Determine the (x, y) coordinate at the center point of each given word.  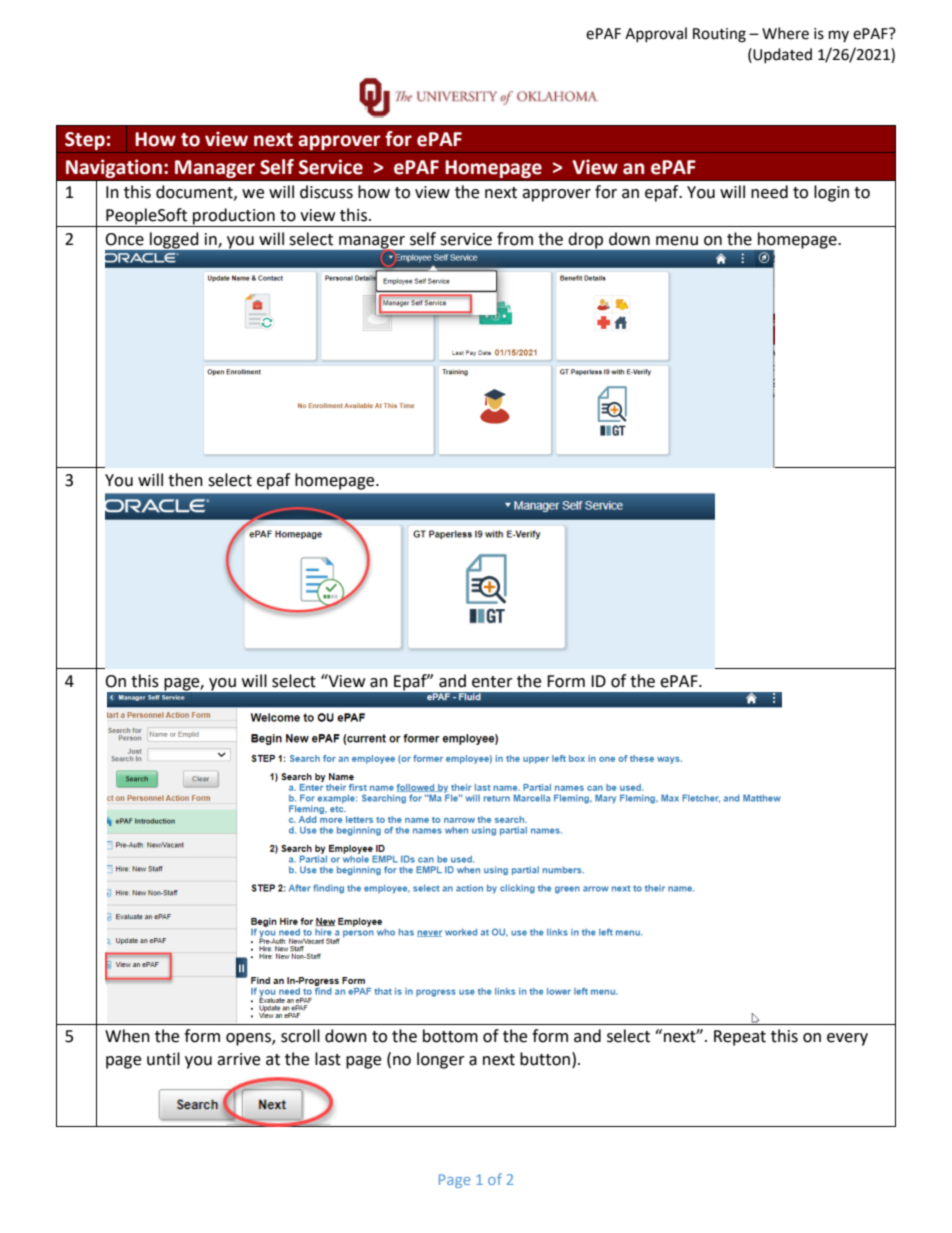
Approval (656, 34)
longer (441, 1060)
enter (492, 682)
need (769, 192)
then (185, 480)
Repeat (740, 1038)
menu (677, 241)
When (127, 1036)
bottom (450, 1036)
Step (85, 141)
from (515, 239)
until (163, 1059)
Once (124, 239)
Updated (782, 55)
